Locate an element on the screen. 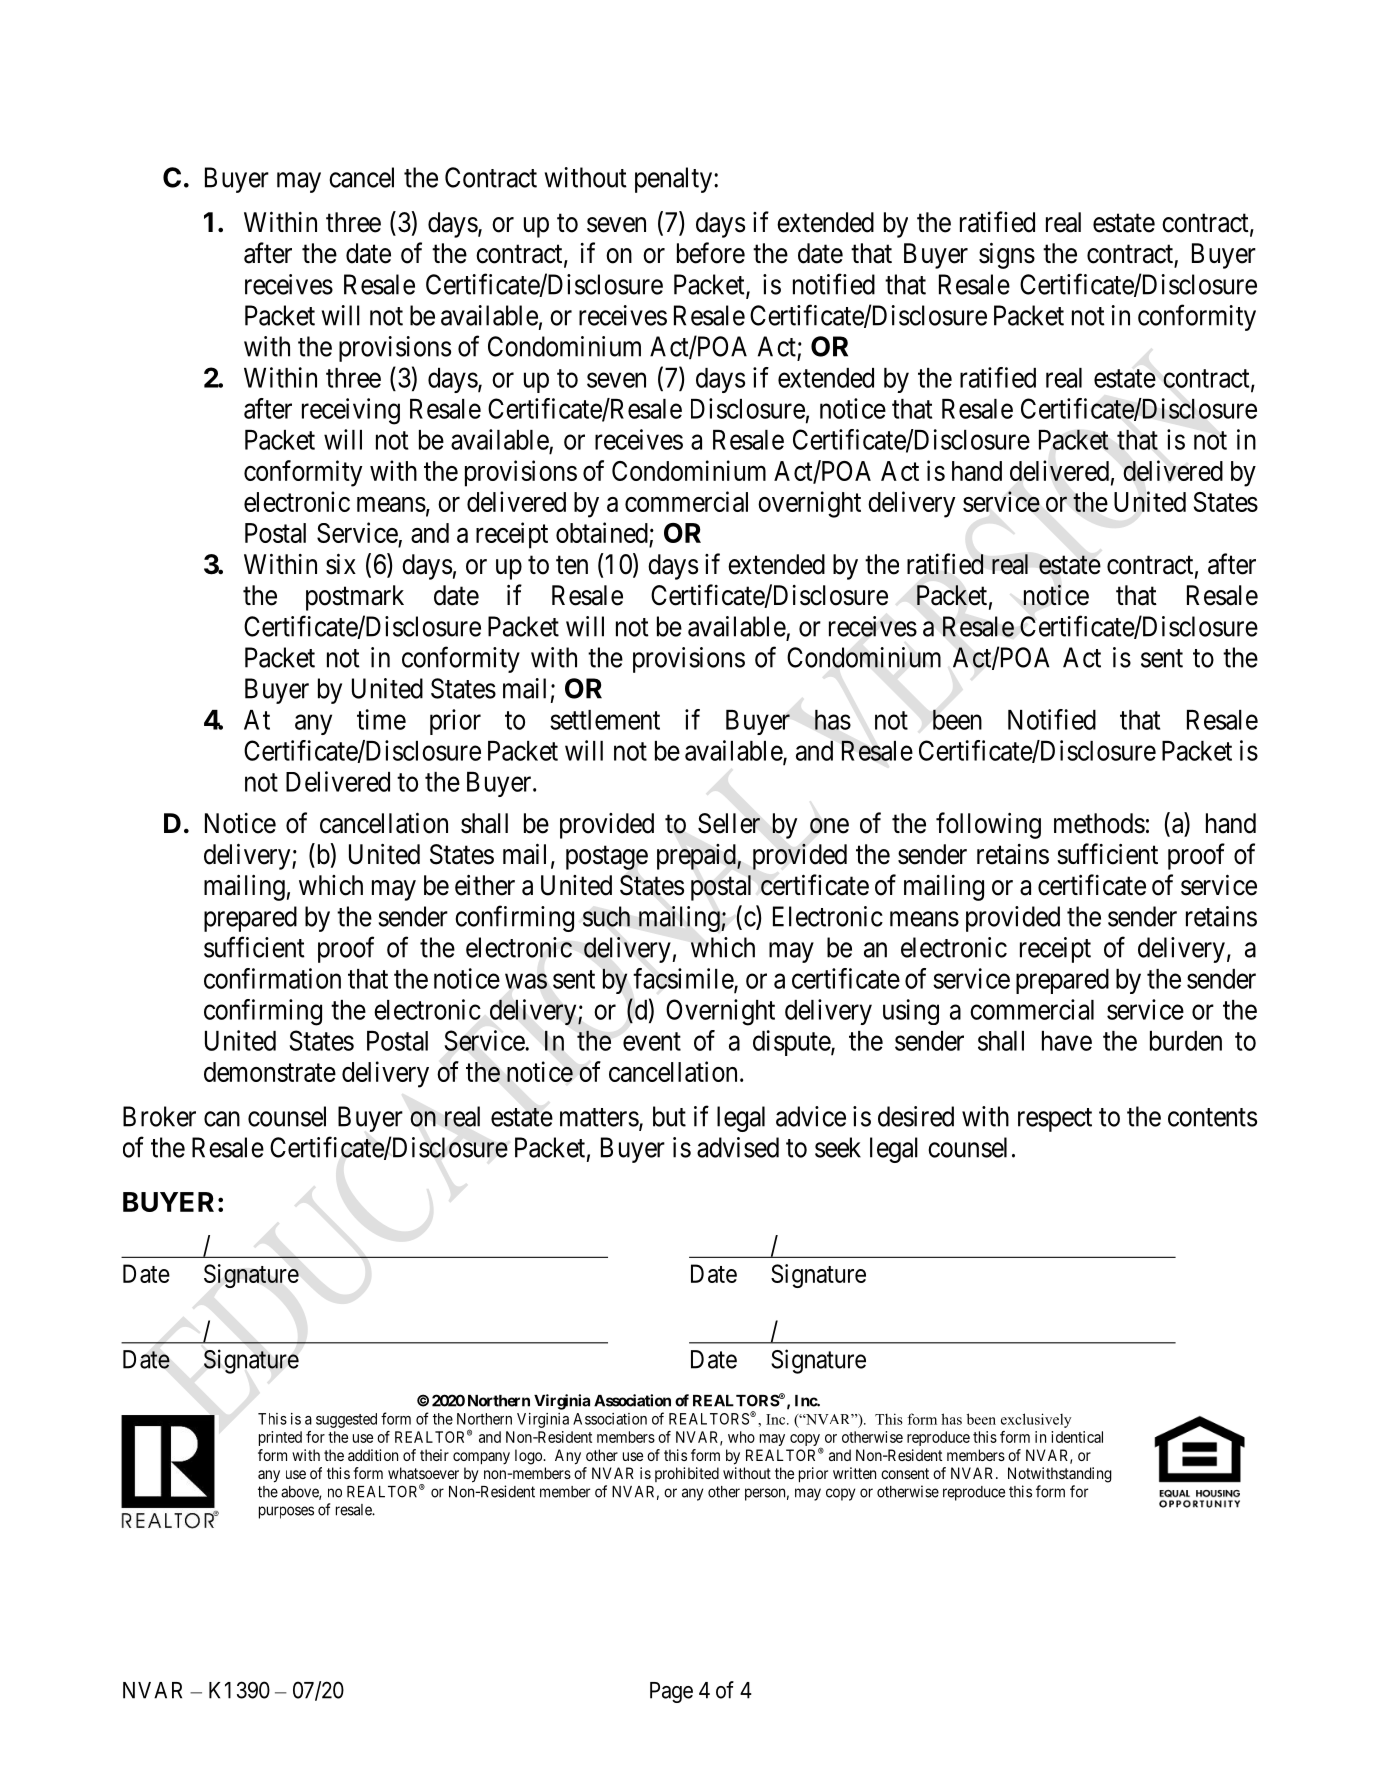 This screenshot has height=1784, width=1378. before is located at coordinates (711, 253).
